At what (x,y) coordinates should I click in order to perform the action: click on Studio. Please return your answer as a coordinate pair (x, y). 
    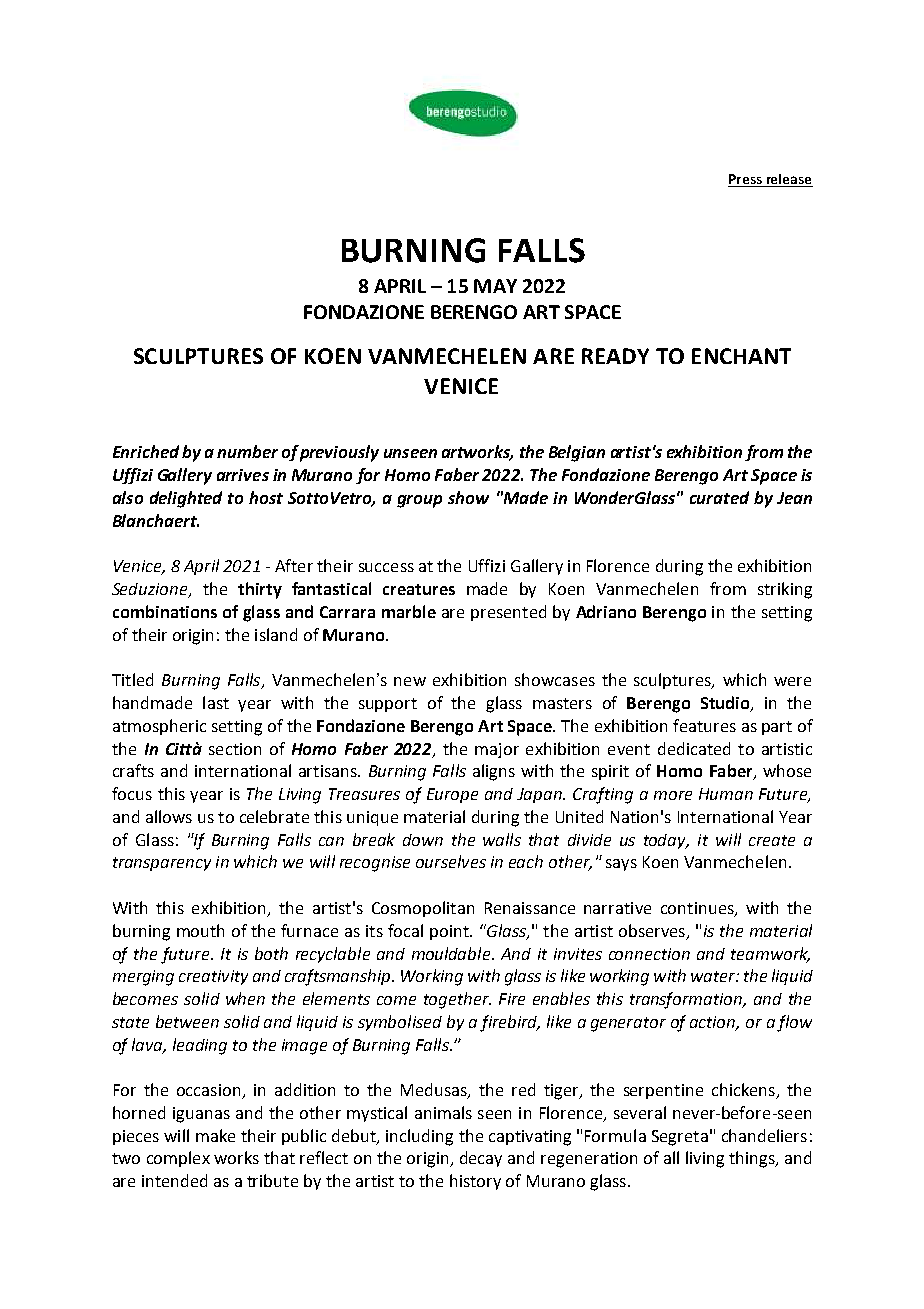
    Looking at the image, I should click on (726, 704).
